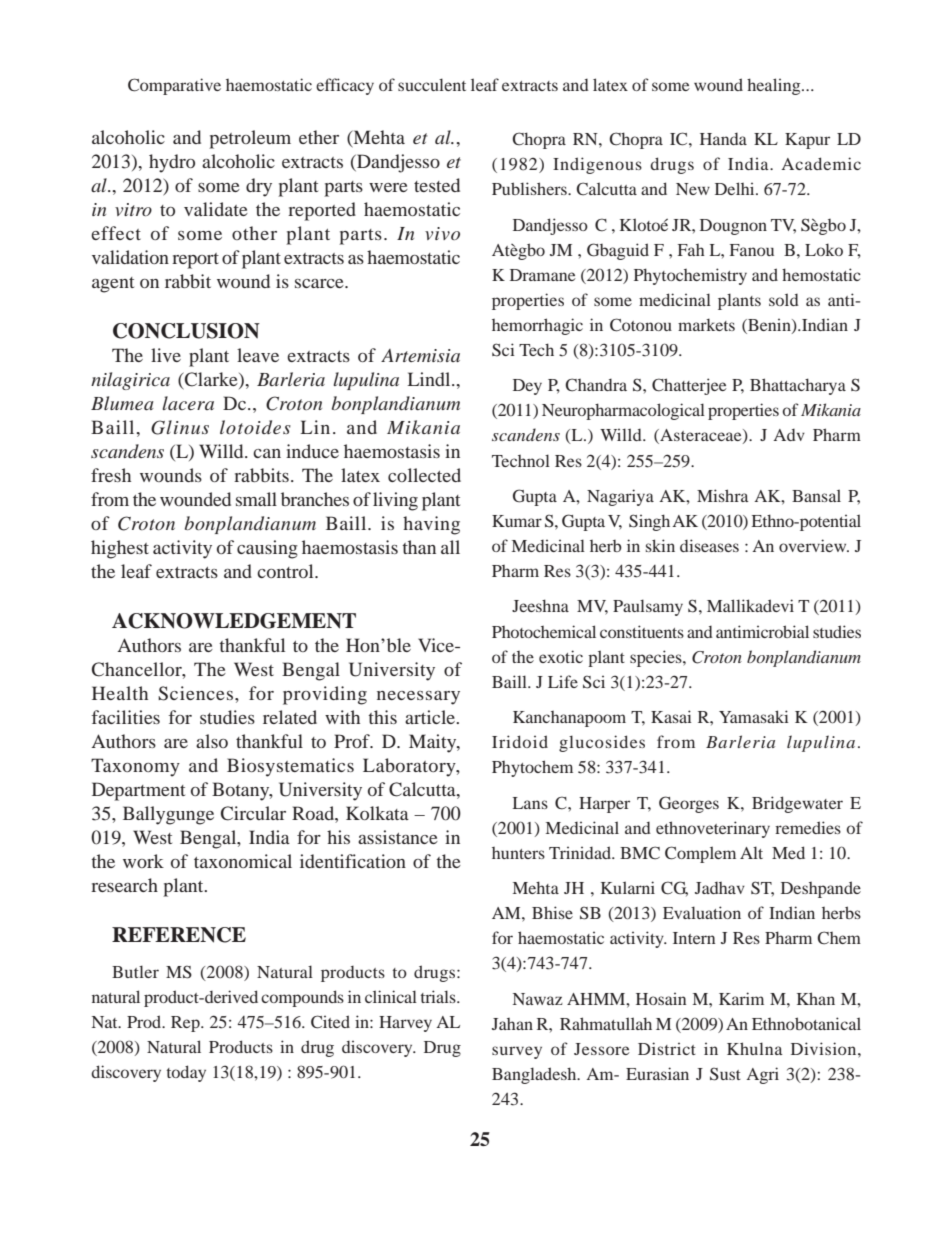 The width and height of the document is (952, 1236). Describe the element at coordinates (174, 86) in the document. I see `Comparative` at that location.
